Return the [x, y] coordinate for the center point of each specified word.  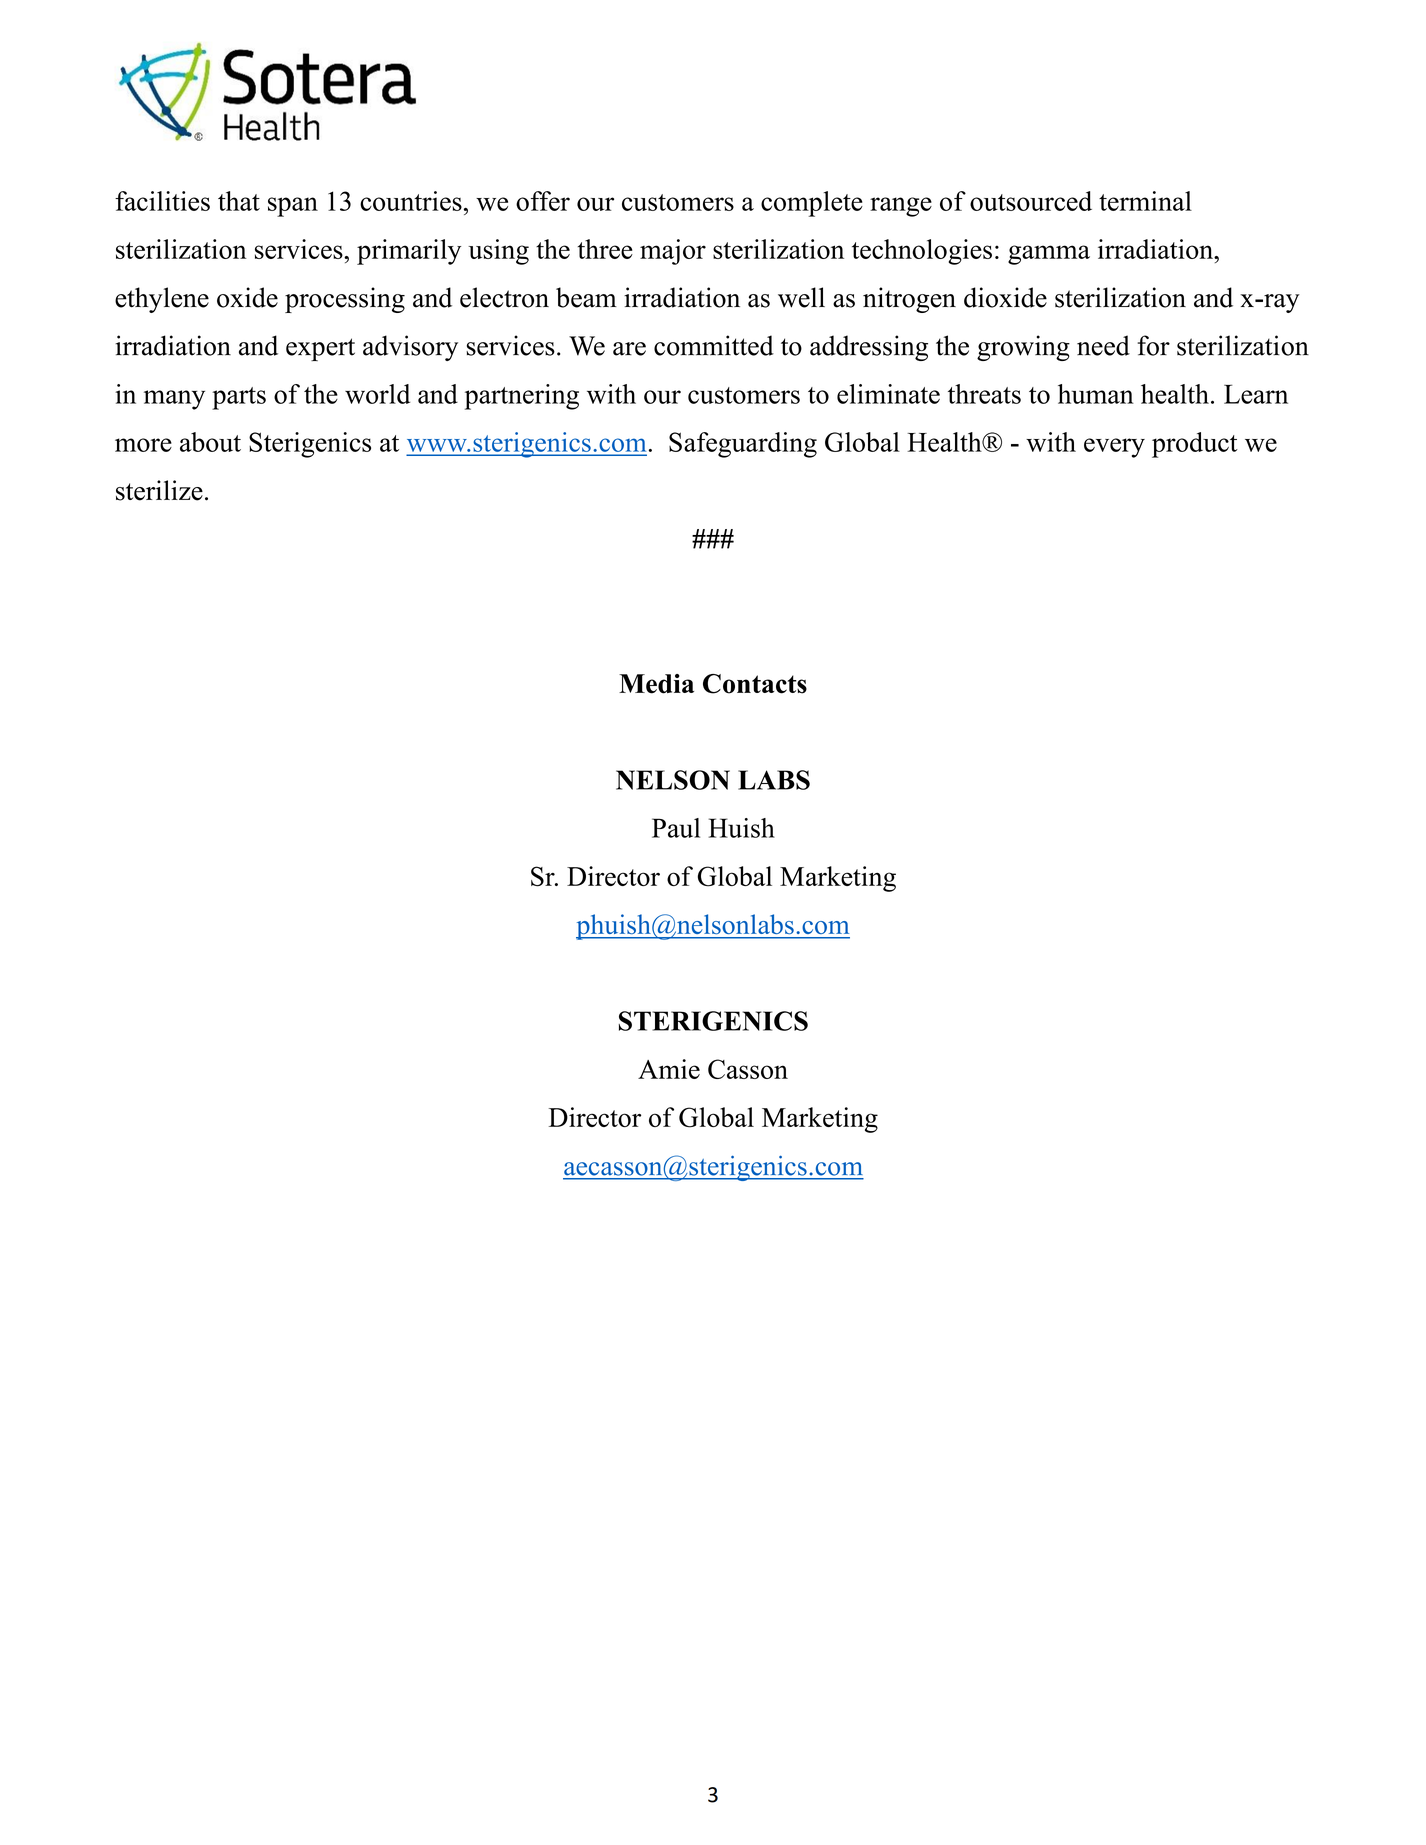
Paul [676, 828]
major [673, 252]
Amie [669, 1069]
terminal [1145, 201]
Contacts [755, 684]
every [1114, 448]
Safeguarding [743, 445]
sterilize [159, 490]
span [293, 207]
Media [656, 684]
